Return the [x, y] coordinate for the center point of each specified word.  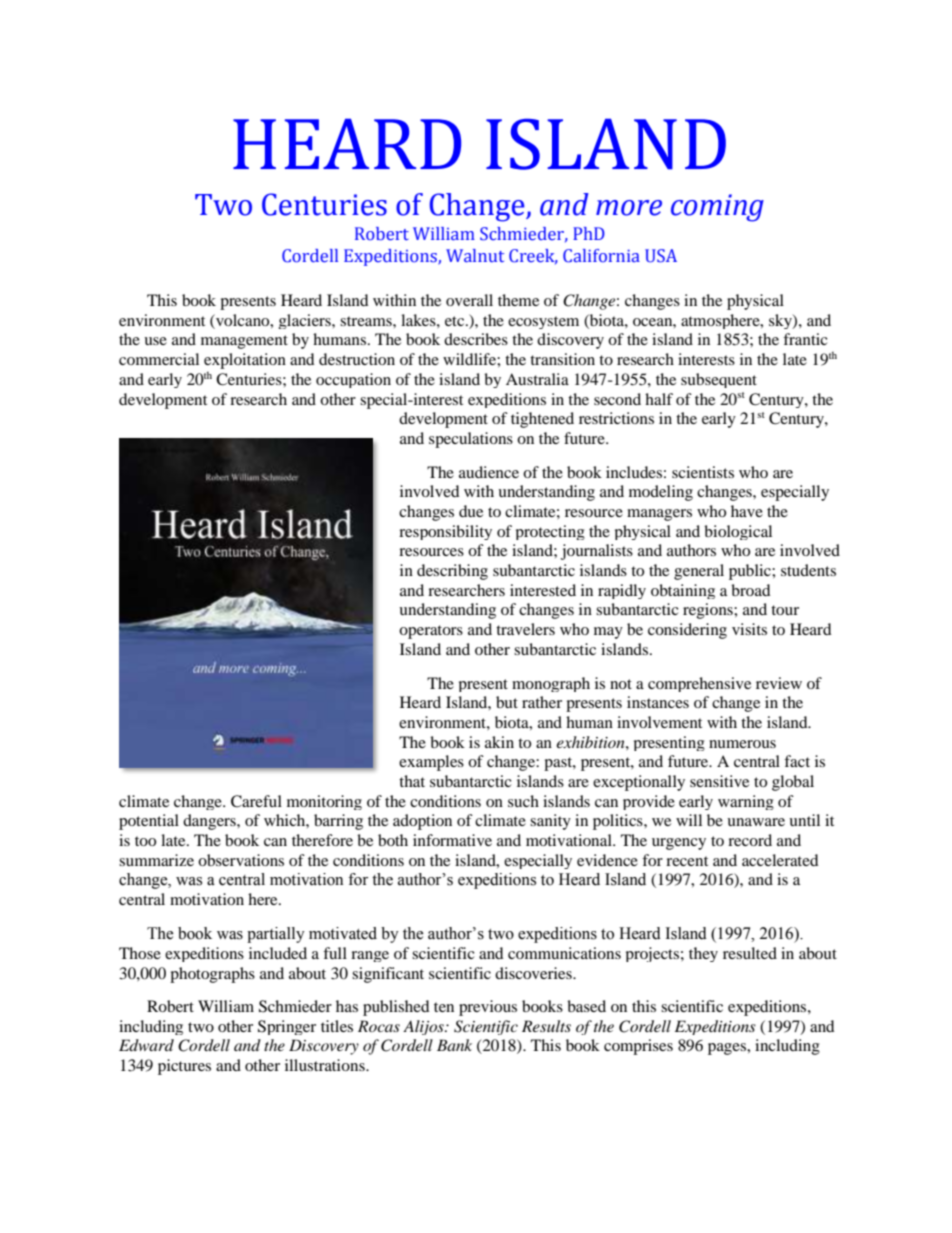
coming [717, 208]
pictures [184, 1067]
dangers [210, 822]
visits [749, 629]
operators [431, 632]
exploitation [245, 361]
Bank [454, 1045]
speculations [471, 440]
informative [452, 840]
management [244, 342]
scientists [703, 472]
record [750, 840]
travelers [525, 629]
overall [469, 300]
